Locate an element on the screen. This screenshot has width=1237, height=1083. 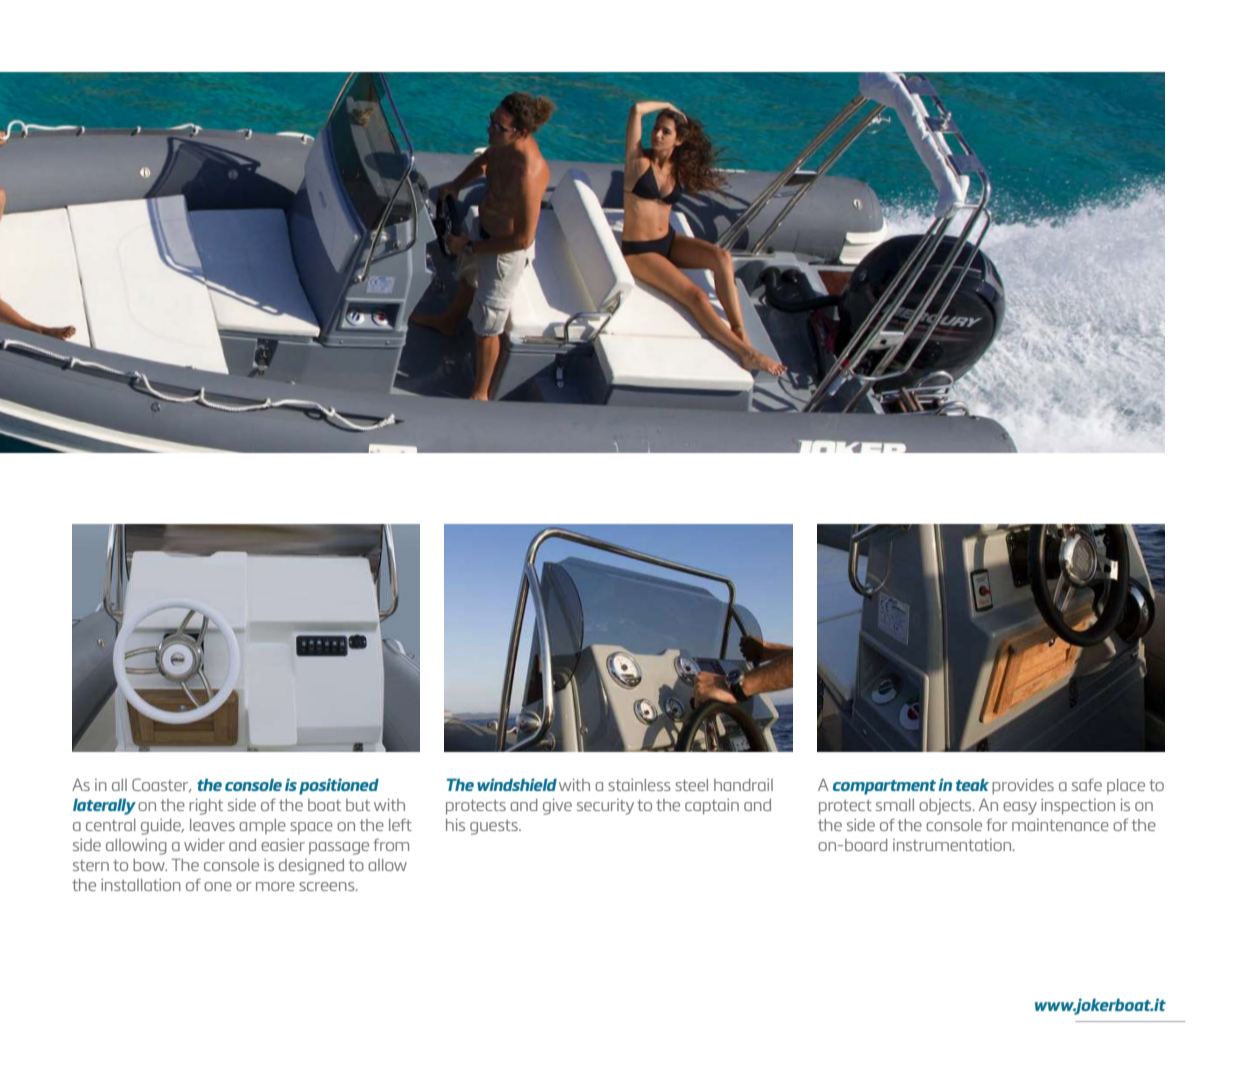
provides is located at coordinates (1023, 786).
